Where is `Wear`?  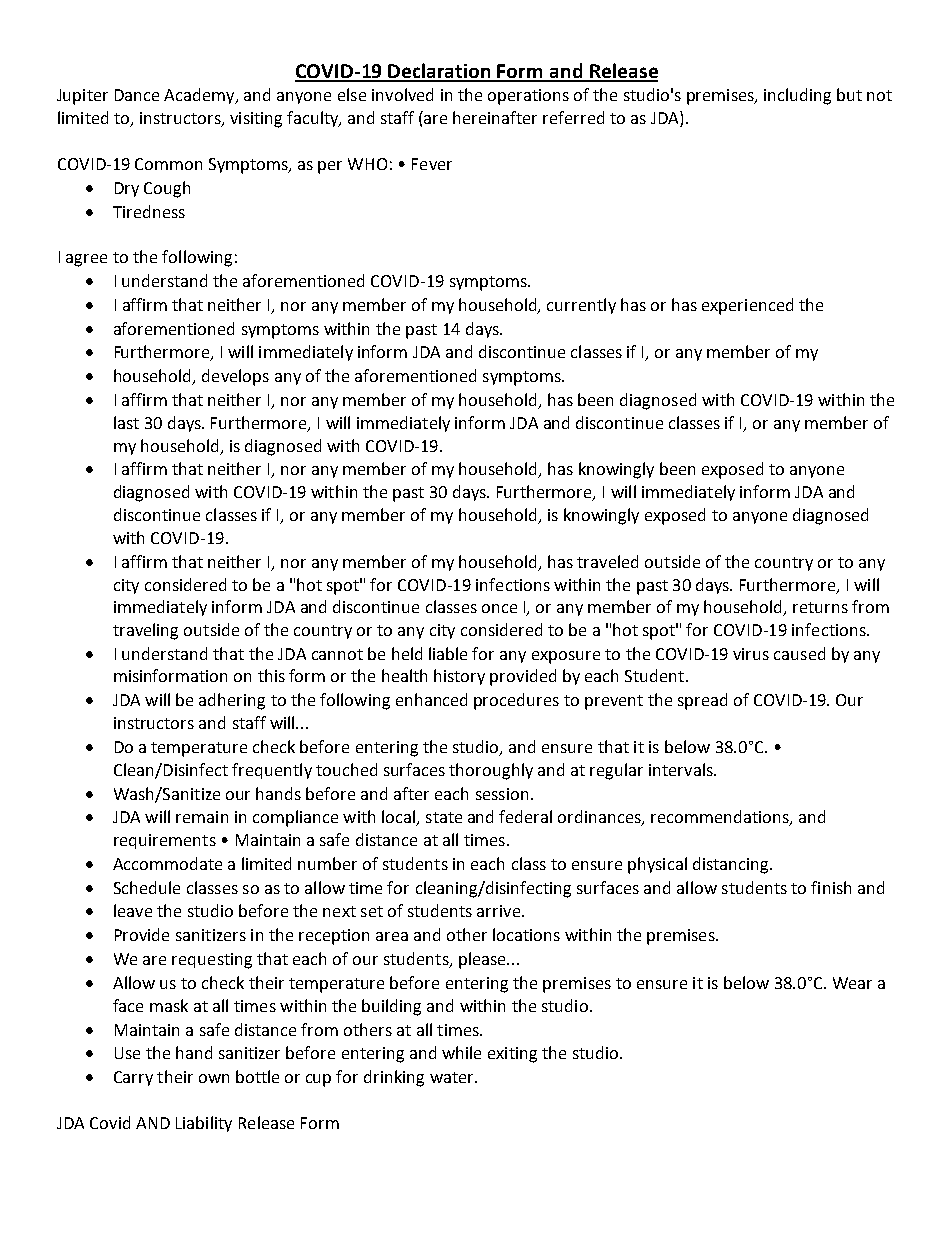
Wear is located at coordinates (852, 983).
